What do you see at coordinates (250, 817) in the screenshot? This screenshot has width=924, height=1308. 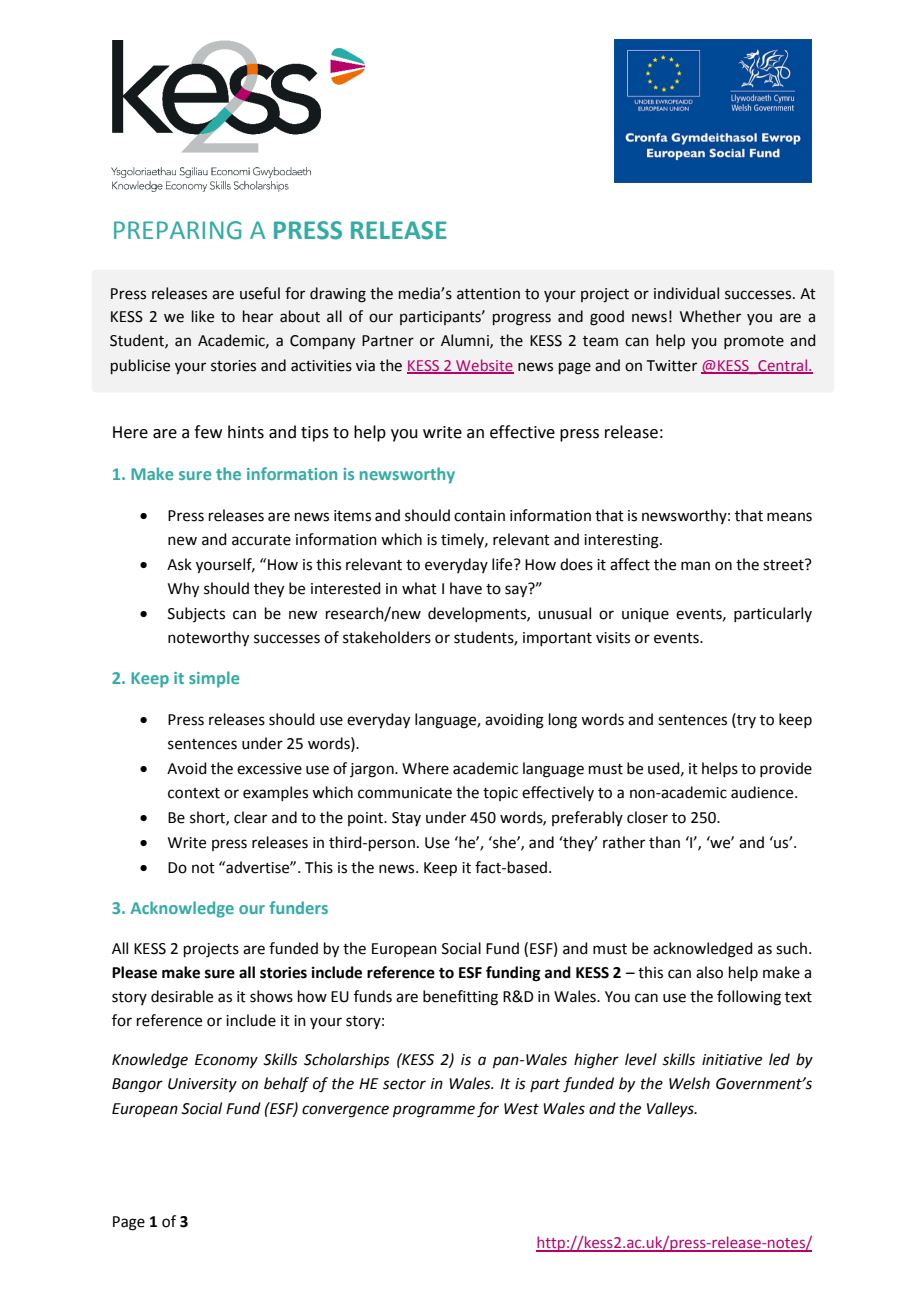 I see `clear` at bounding box center [250, 817].
